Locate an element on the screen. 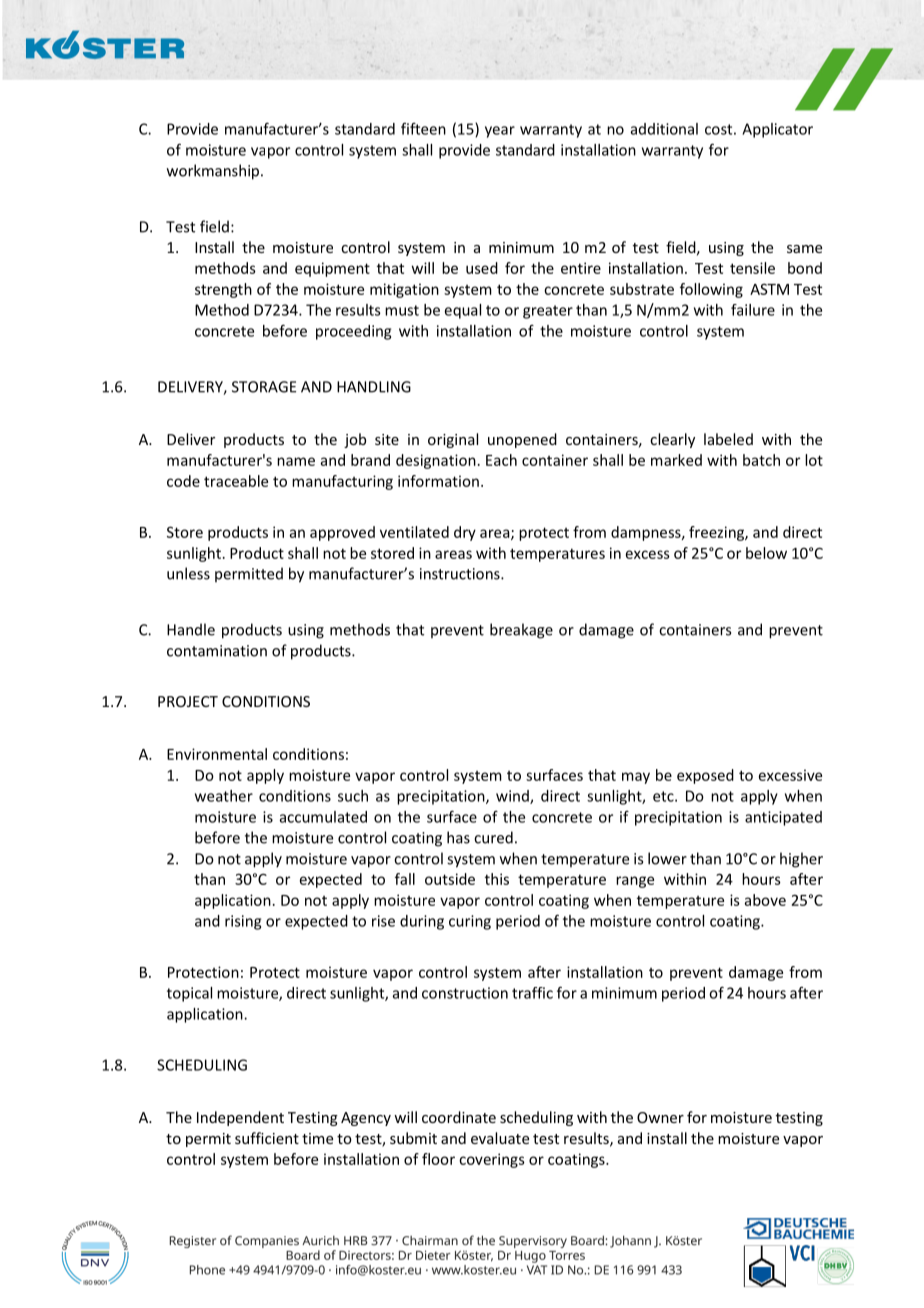  sufficient is located at coordinates (267, 1138).
